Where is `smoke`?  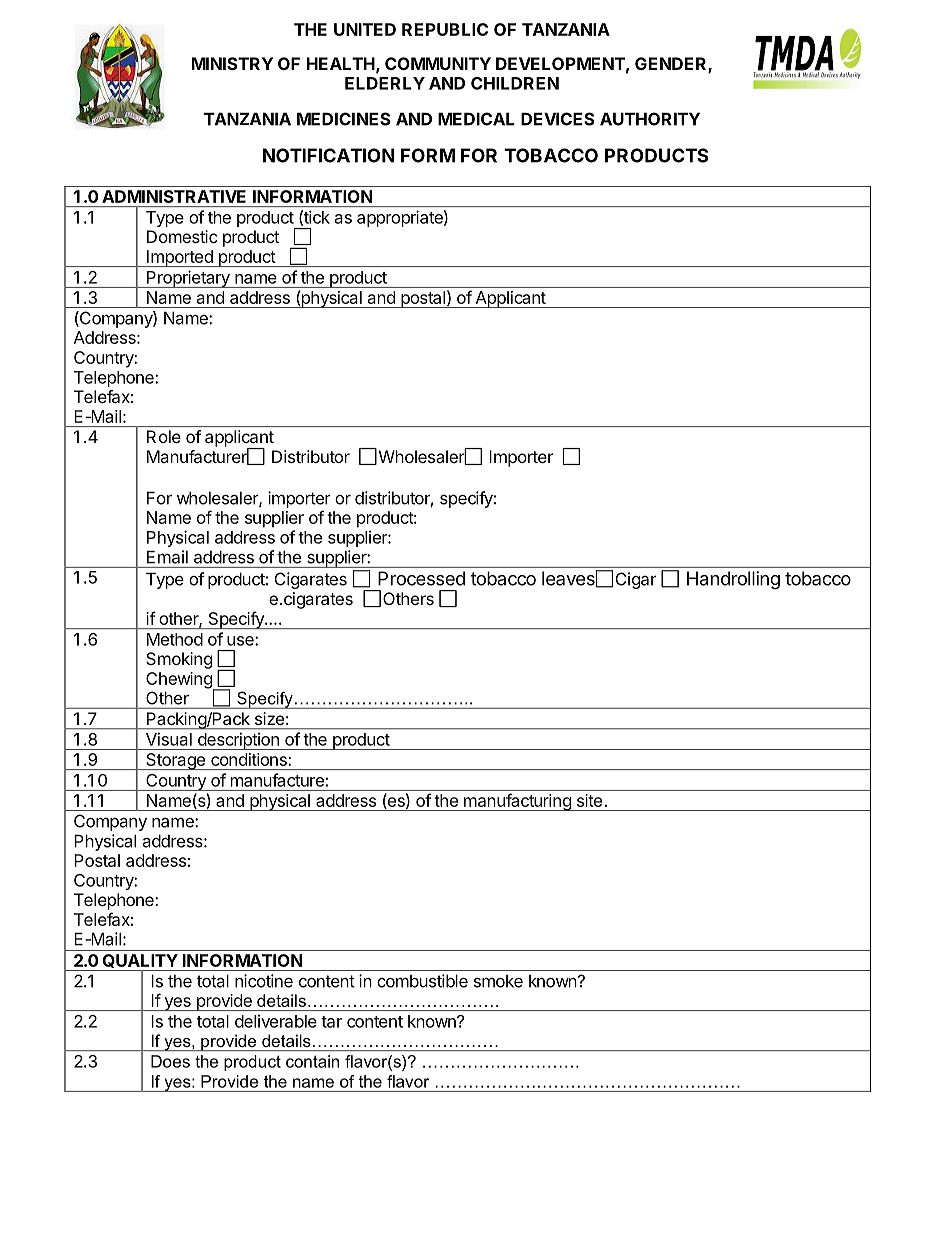
smoke is located at coordinates (498, 981).
